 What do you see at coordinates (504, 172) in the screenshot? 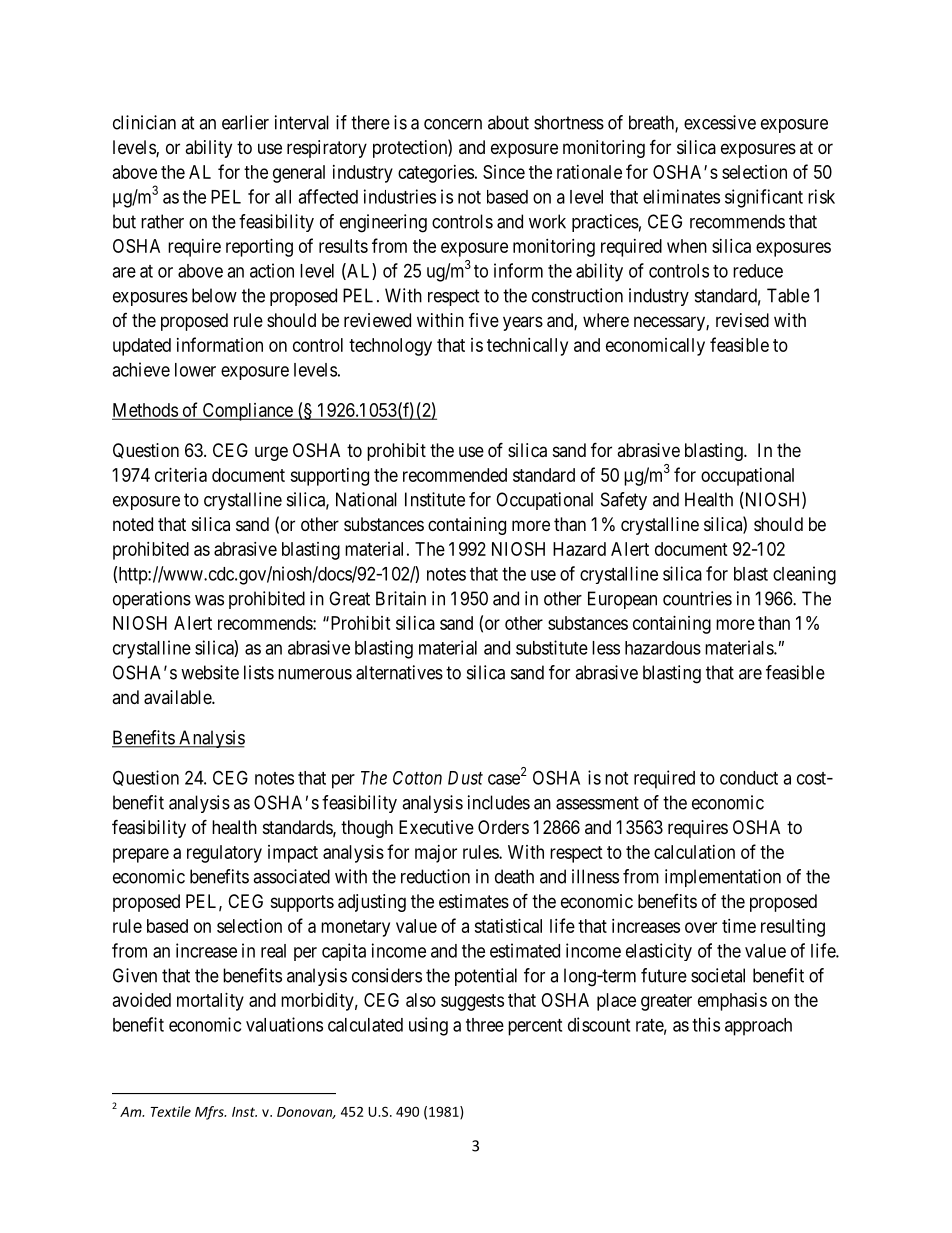
I see `Since` at bounding box center [504, 172].
